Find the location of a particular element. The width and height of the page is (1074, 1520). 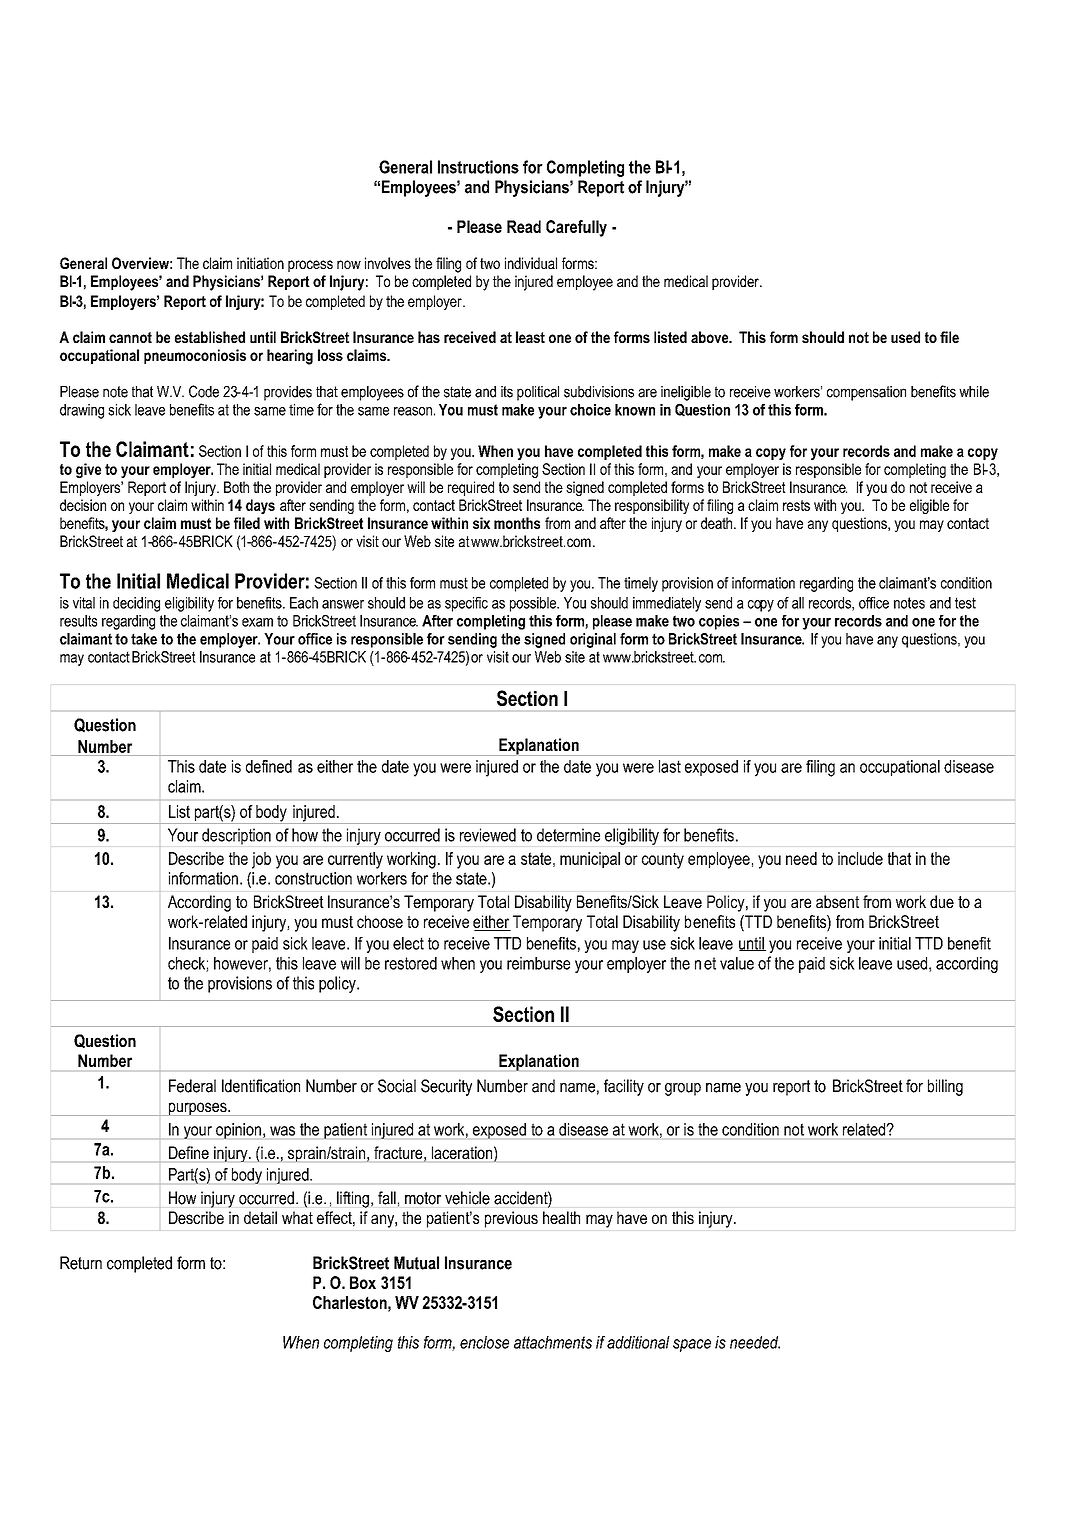

include is located at coordinates (860, 858).
